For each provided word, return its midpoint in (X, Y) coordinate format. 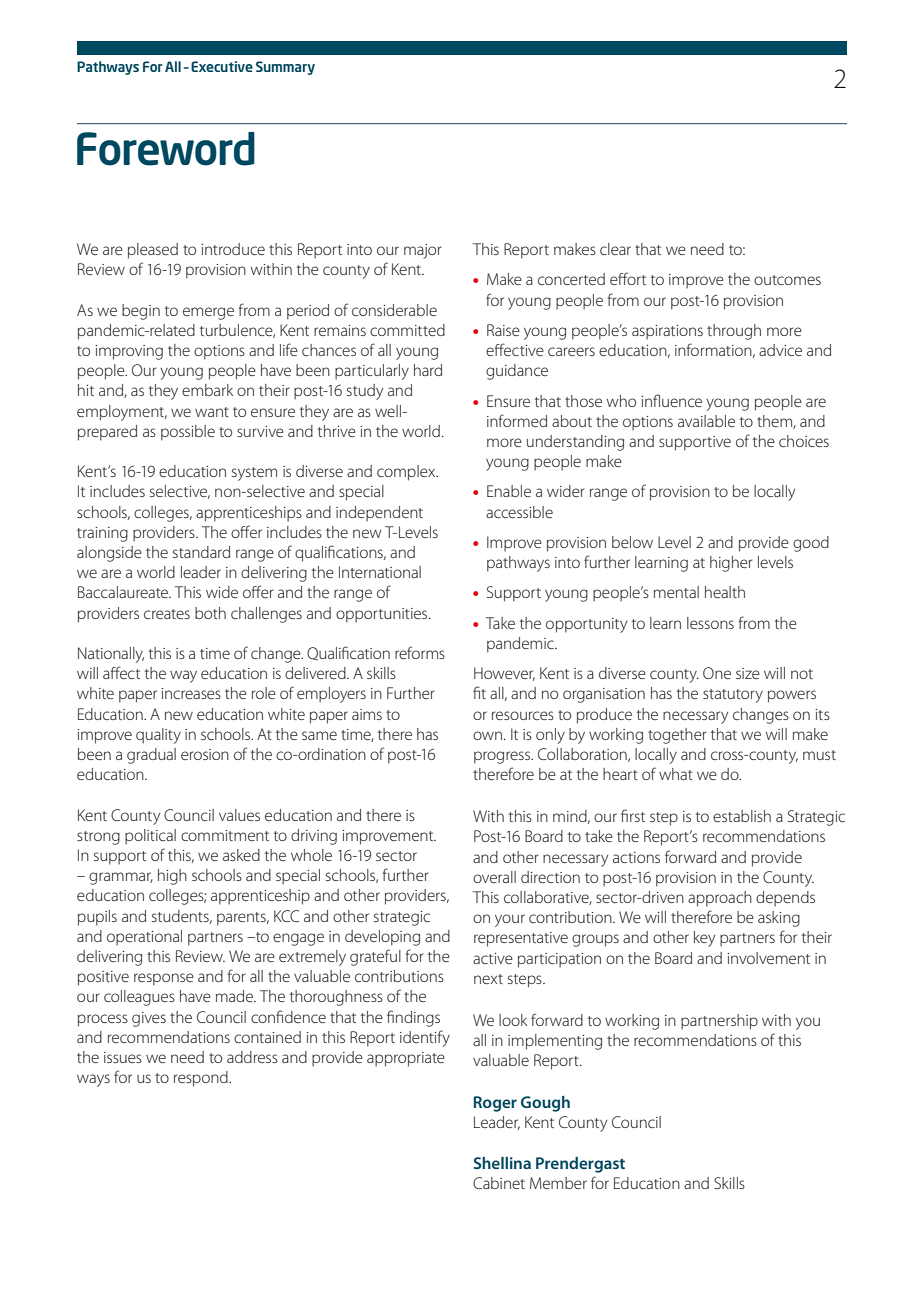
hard (428, 370)
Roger (495, 1104)
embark (207, 390)
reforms (420, 652)
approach (720, 899)
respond (202, 1079)
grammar (121, 878)
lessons (710, 623)
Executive (222, 66)
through (734, 332)
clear (615, 249)
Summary (285, 68)
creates (167, 614)
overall (494, 877)
